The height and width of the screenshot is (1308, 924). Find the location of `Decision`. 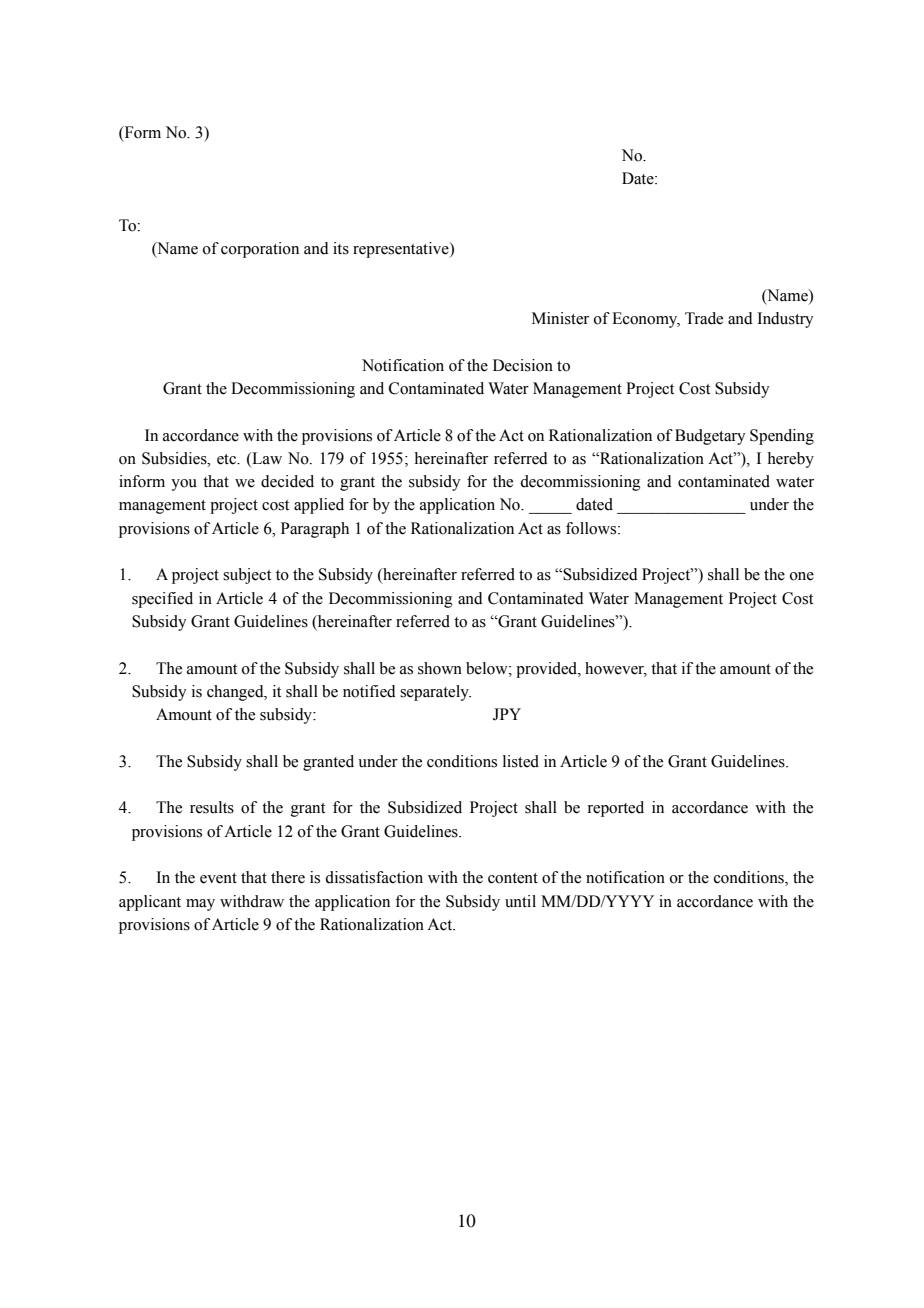

Decision is located at coordinates (523, 365).
